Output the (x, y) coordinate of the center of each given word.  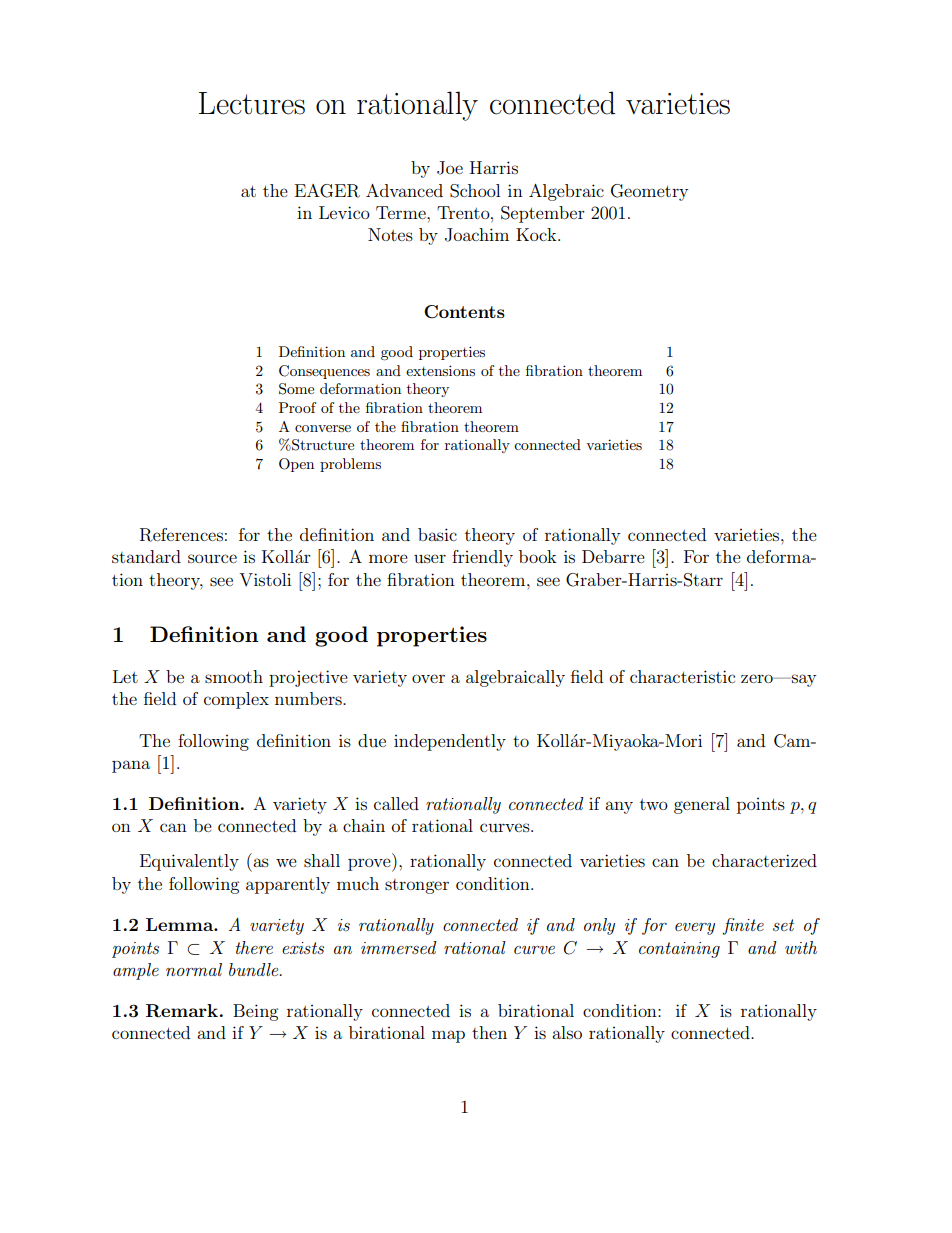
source (212, 558)
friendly (482, 558)
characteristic (682, 676)
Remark (182, 1011)
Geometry (649, 192)
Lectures (252, 103)
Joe (450, 168)
